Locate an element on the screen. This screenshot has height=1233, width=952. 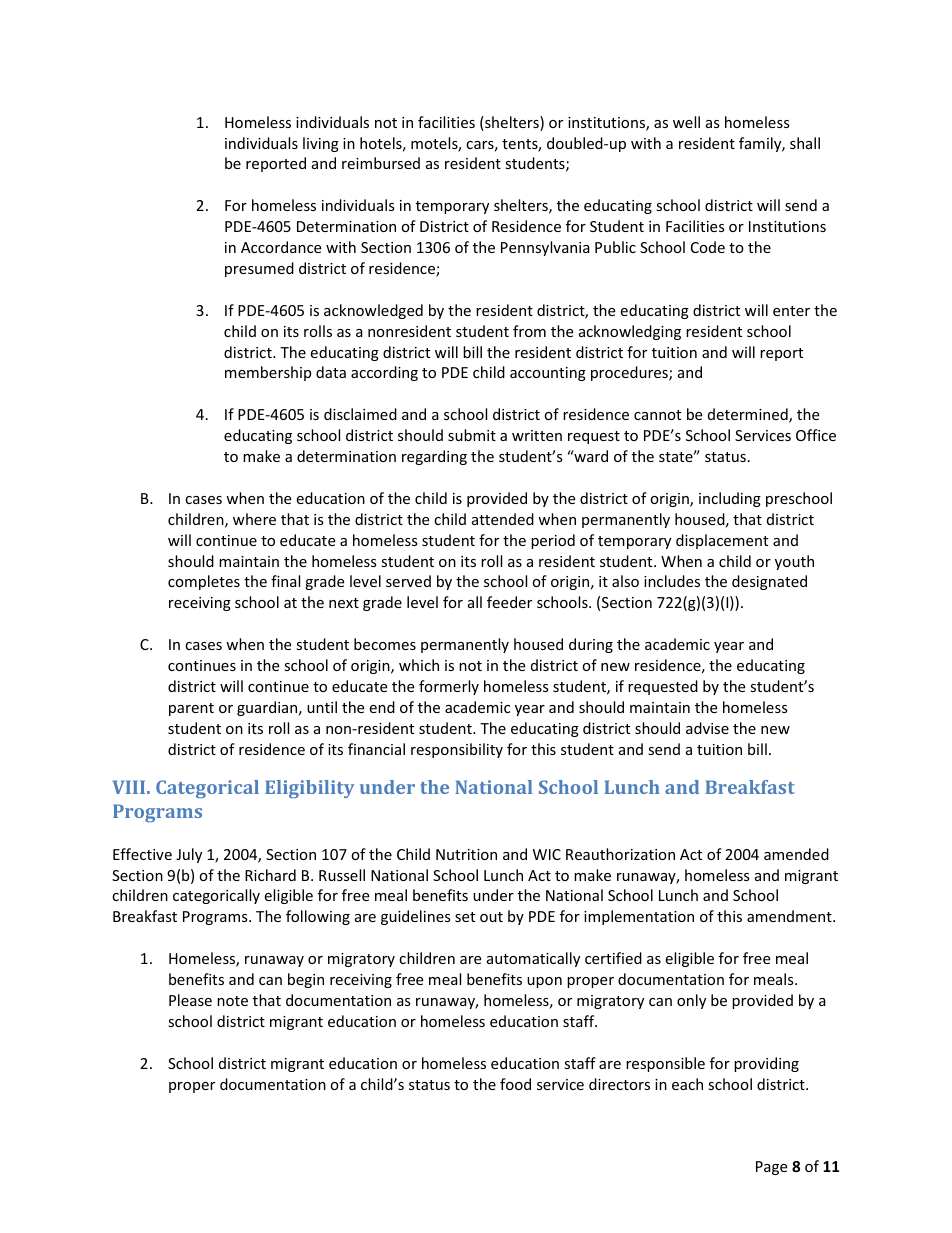
designated is located at coordinates (769, 582).
